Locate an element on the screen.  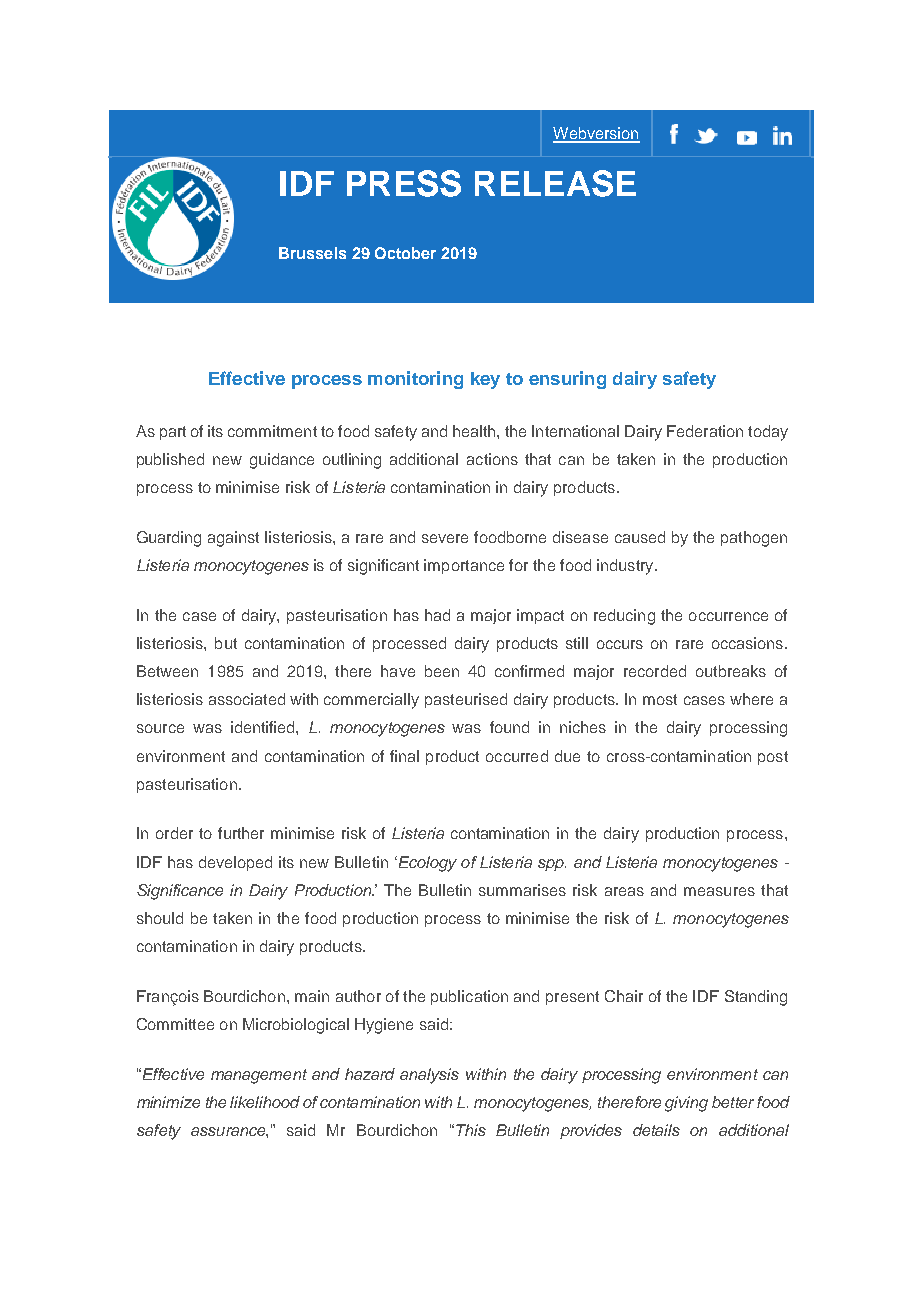
PRESS is located at coordinates (404, 183).
